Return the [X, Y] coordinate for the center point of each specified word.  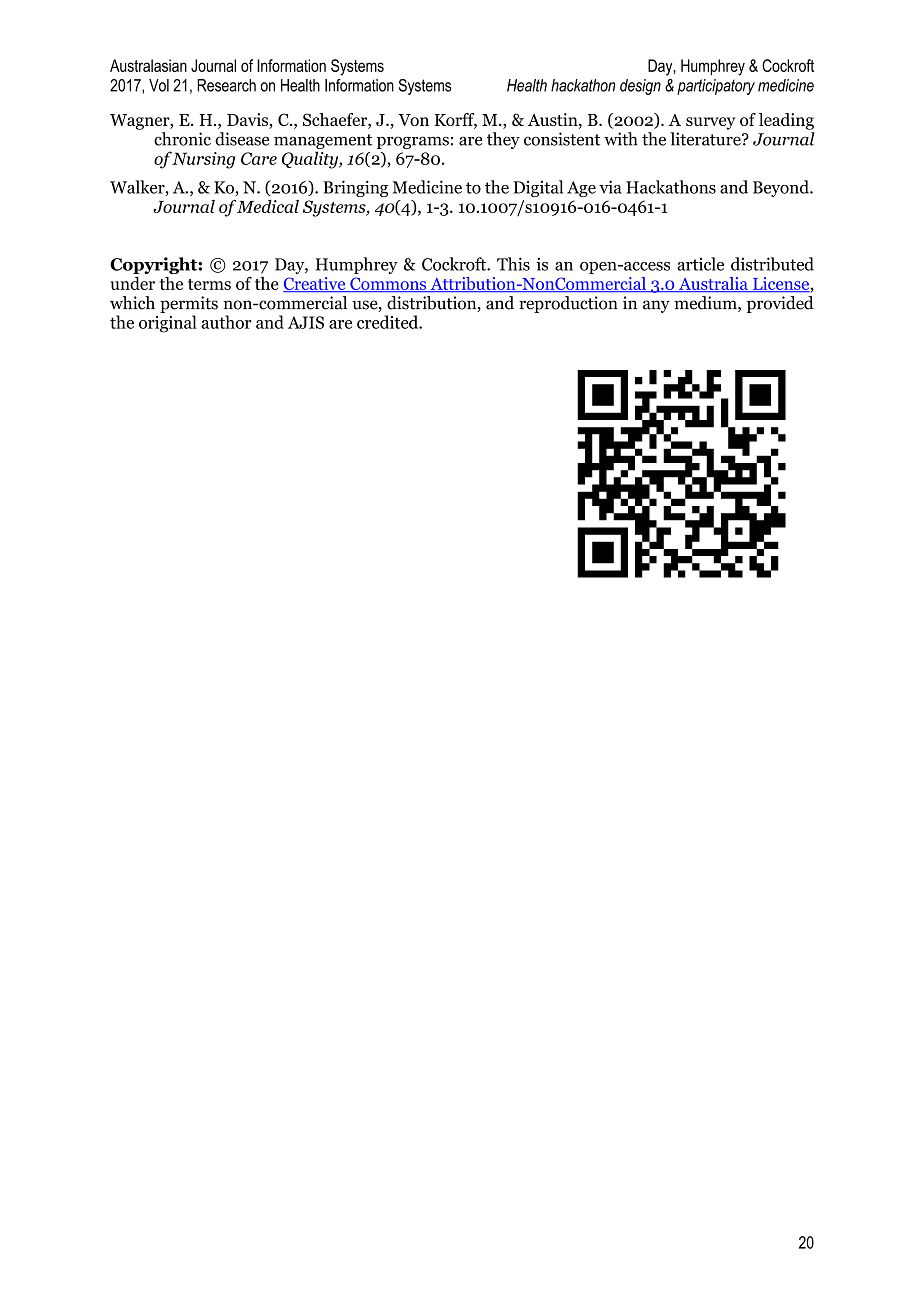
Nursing [203, 160]
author [226, 322]
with [621, 139]
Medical [267, 206]
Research [226, 85]
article [700, 264]
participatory [716, 87]
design [640, 87]
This [513, 264]
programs [413, 142]
